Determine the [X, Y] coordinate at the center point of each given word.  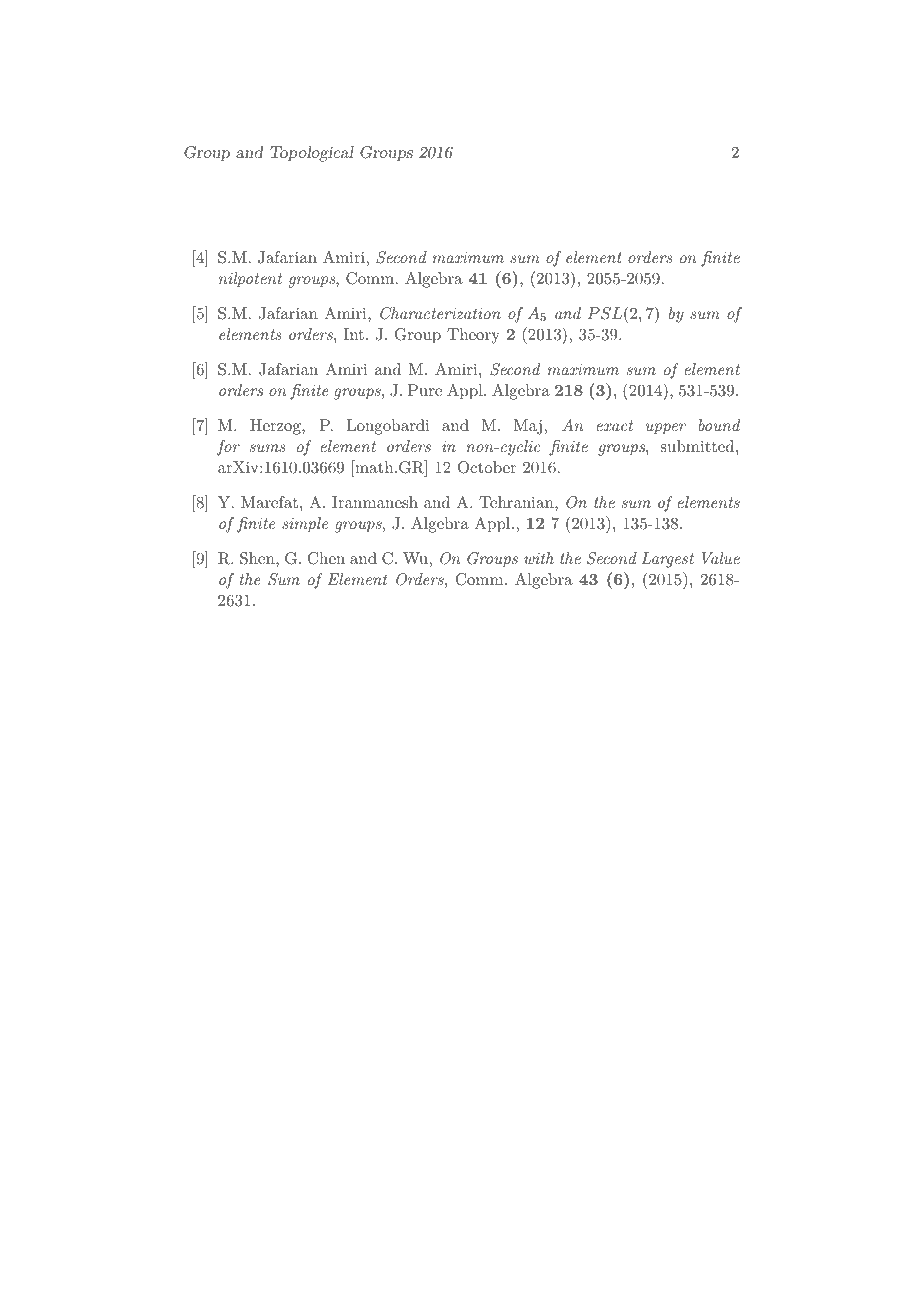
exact [614, 425]
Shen [258, 558]
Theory [473, 336]
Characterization [440, 313]
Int [353, 334]
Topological [312, 154]
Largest [668, 560]
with [539, 558]
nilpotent [250, 280]
